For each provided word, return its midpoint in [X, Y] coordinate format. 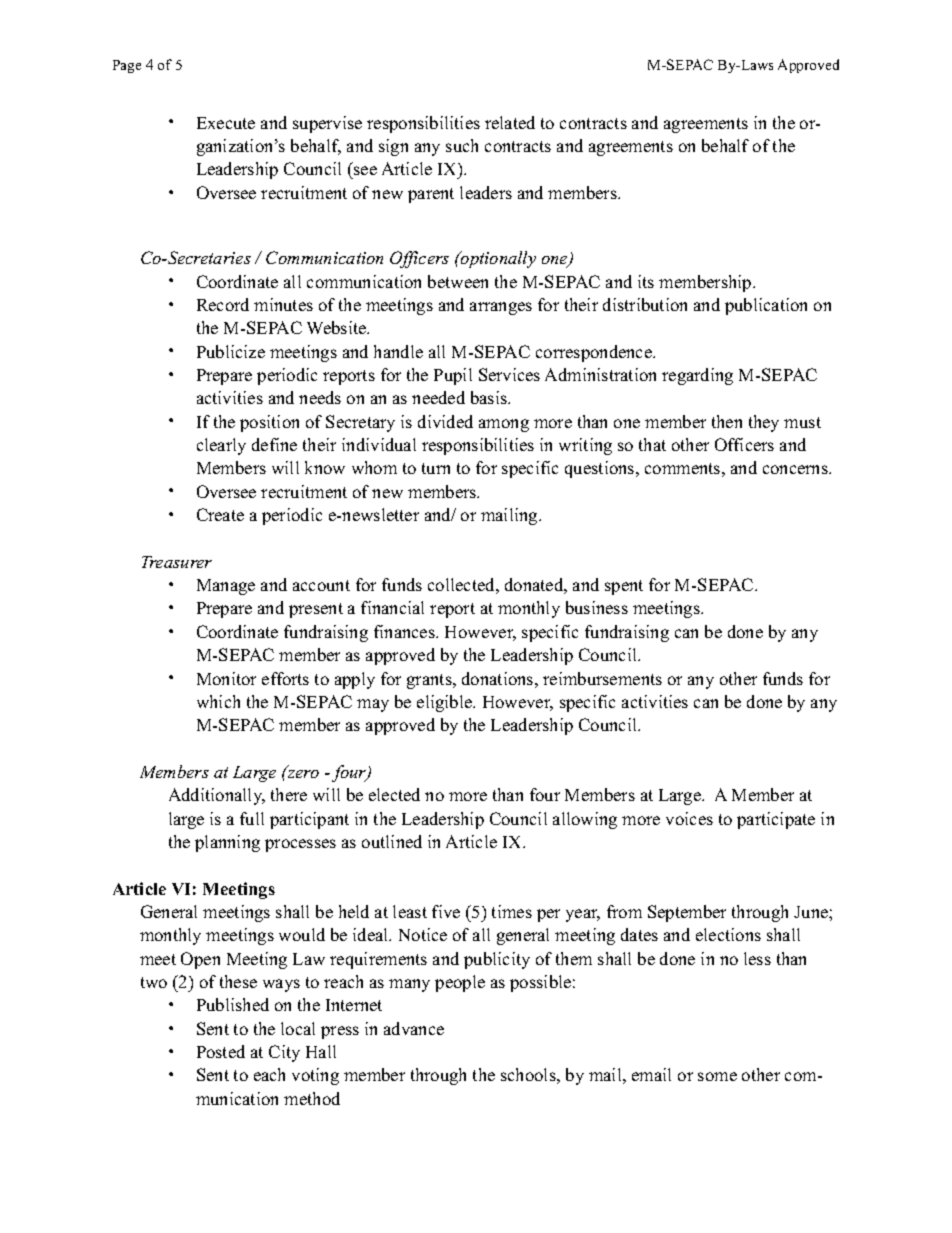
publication [766, 306]
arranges [501, 308]
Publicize [231, 351]
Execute [226, 123]
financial [392, 607]
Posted [221, 1051]
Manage [226, 587]
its [646, 281]
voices [689, 818]
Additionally [217, 796]
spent [624, 587]
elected [394, 794]
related [510, 122]
